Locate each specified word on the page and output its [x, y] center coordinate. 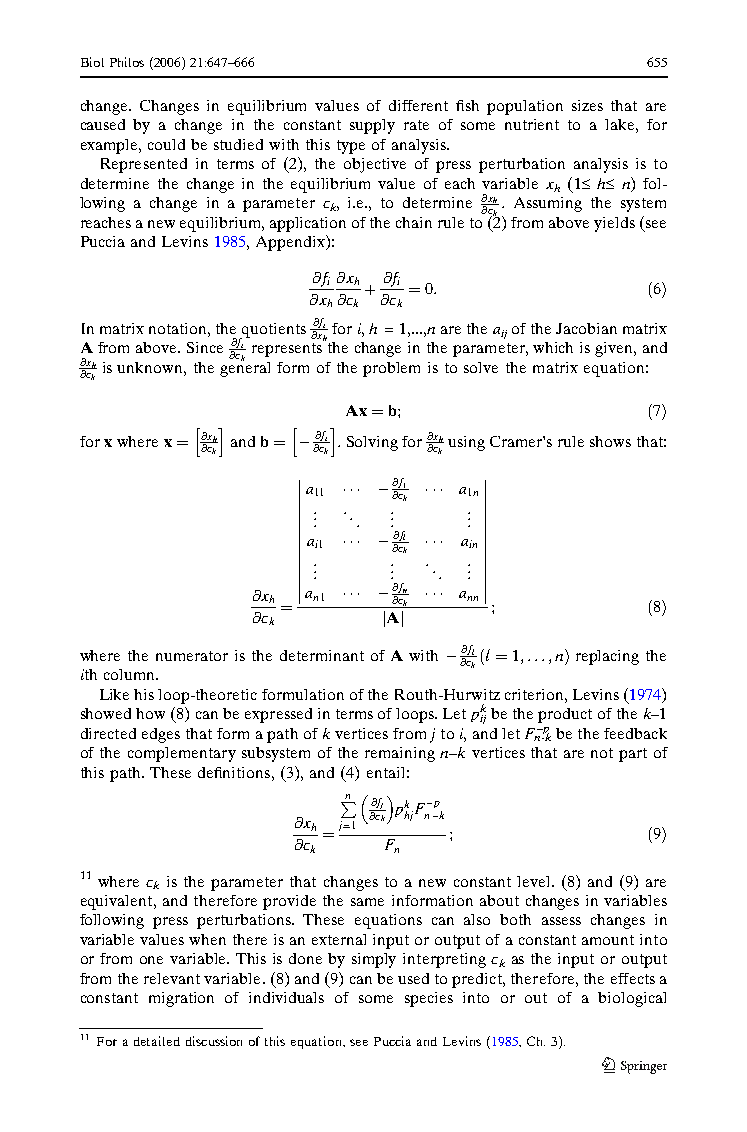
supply [372, 126]
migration [181, 999]
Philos [127, 62]
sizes [587, 105]
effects [633, 978]
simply [374, 960]
